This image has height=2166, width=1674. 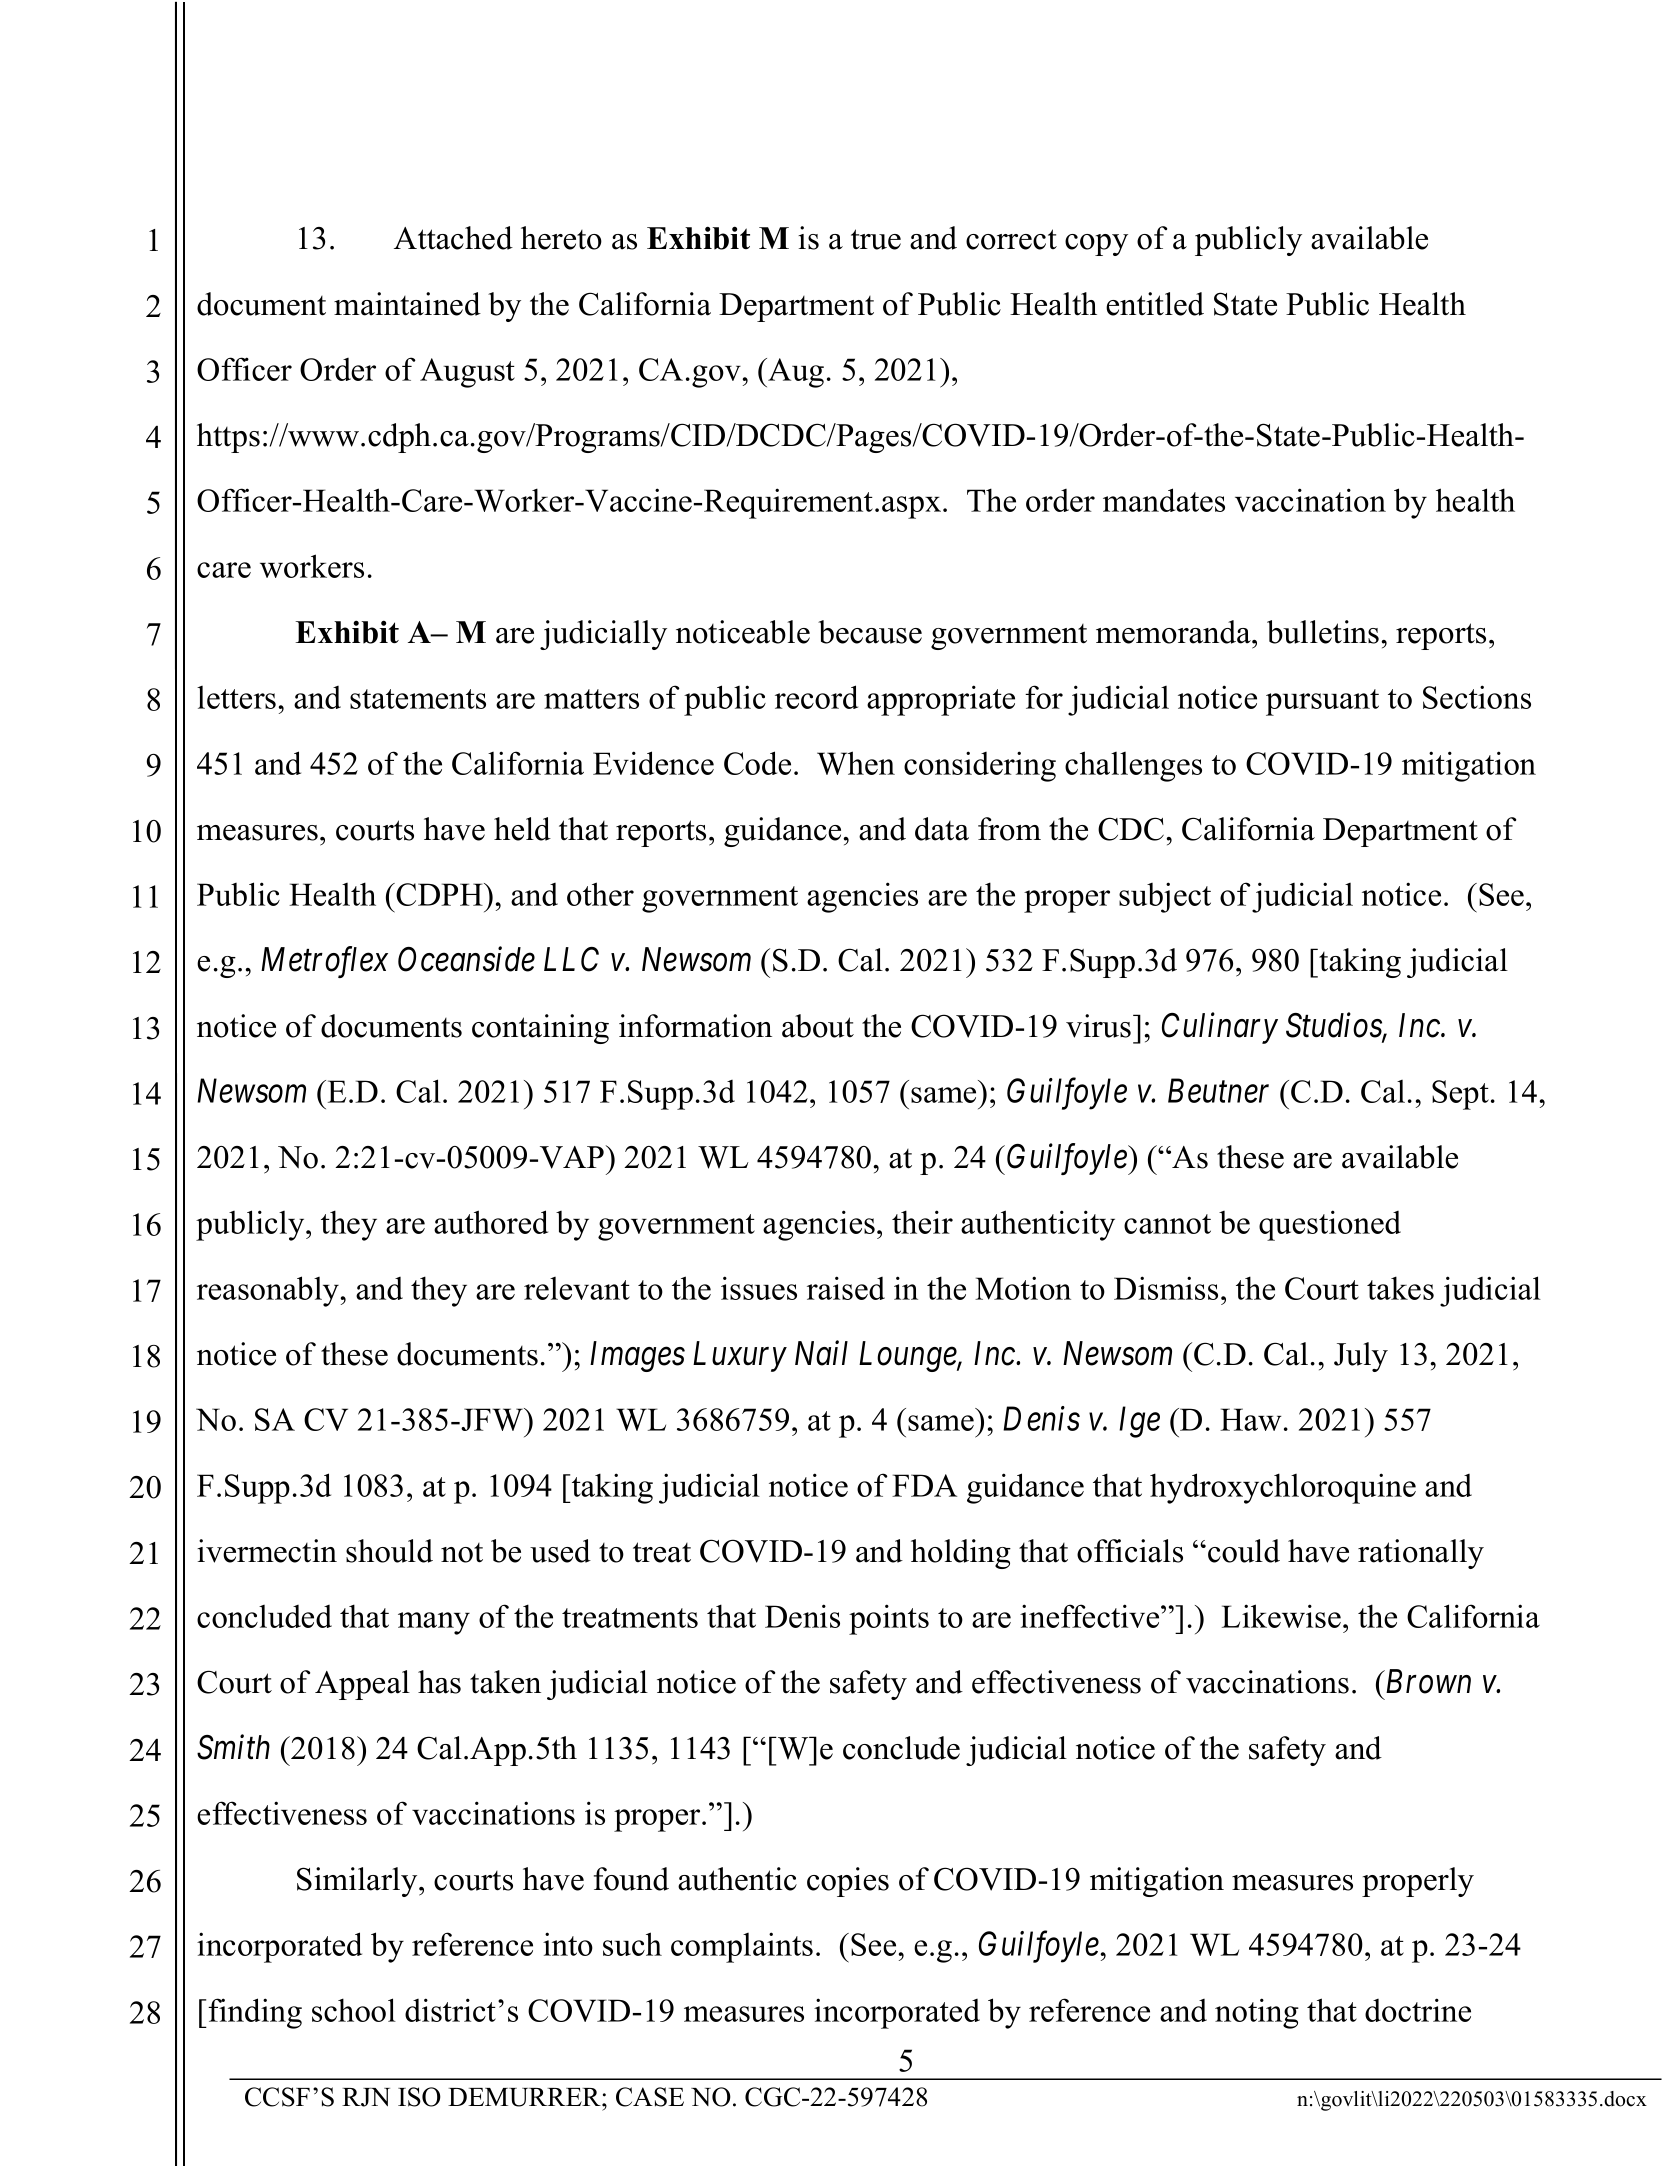 What do you see at coordinates (389, 1551) in the image?
I see `should` at bounding box center [389, 1551].
